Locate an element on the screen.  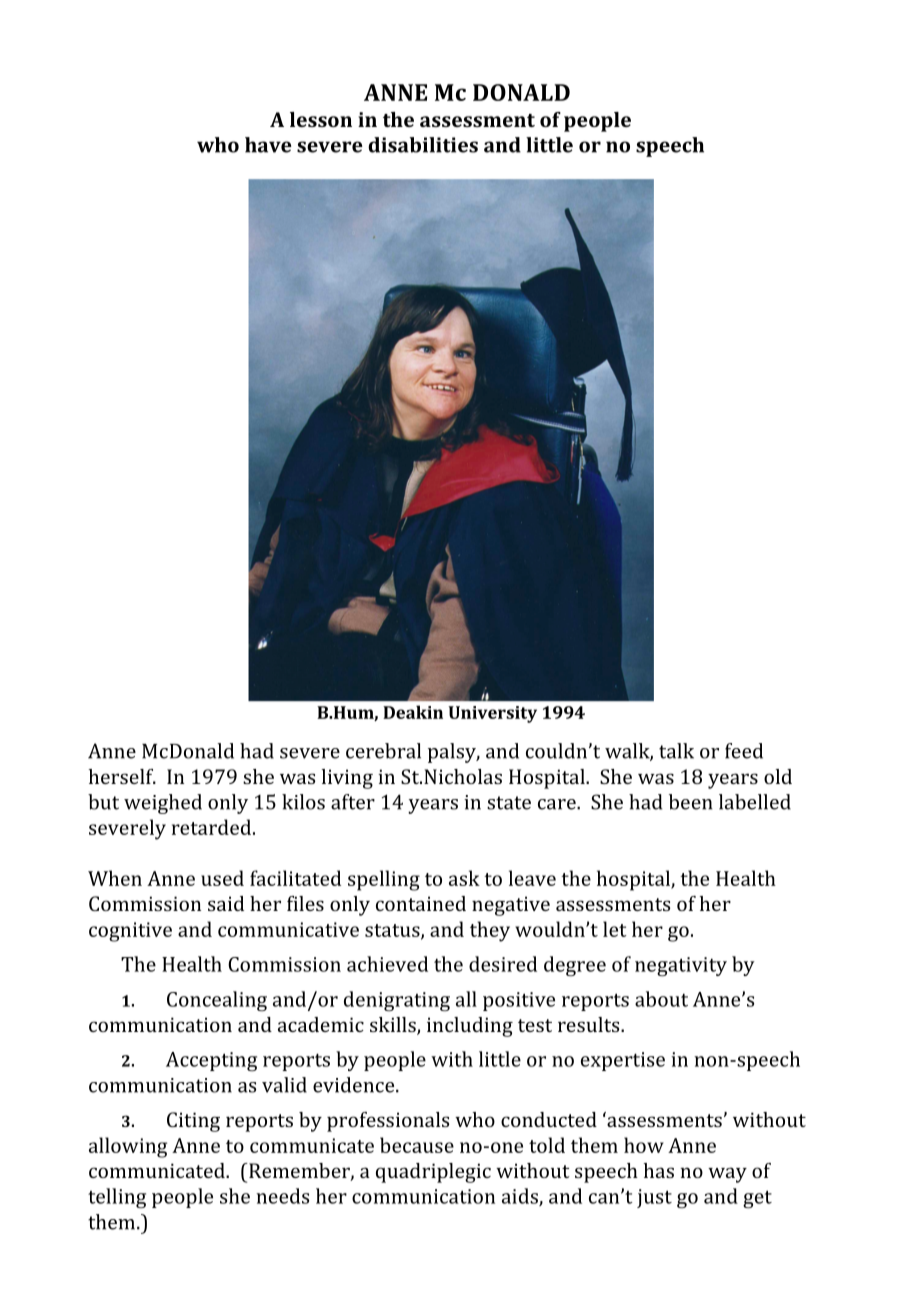
quadriplegic is located at coordinates (433, 1173).
